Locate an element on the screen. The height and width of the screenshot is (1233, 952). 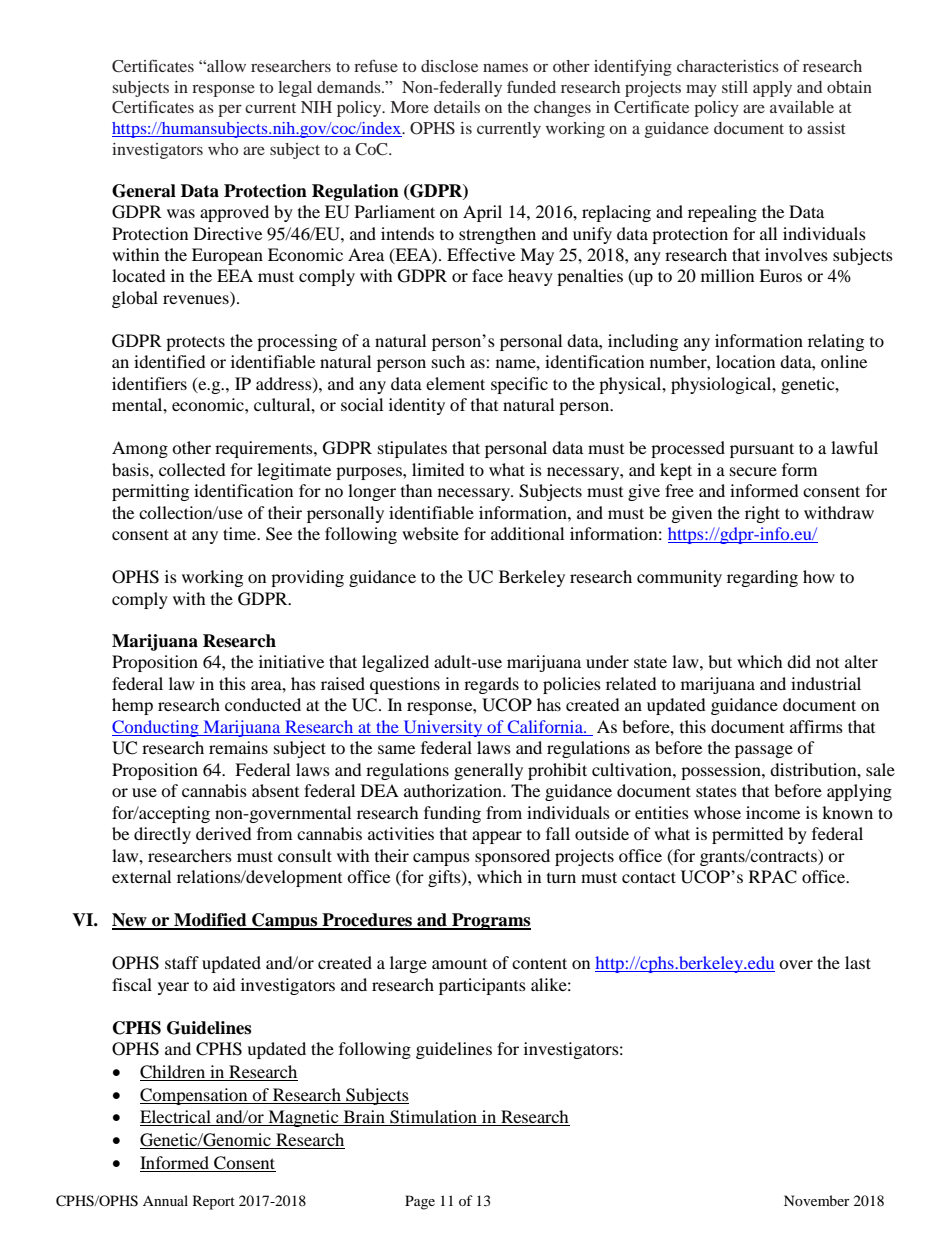
Page is located at coordinates (420, 1202).
